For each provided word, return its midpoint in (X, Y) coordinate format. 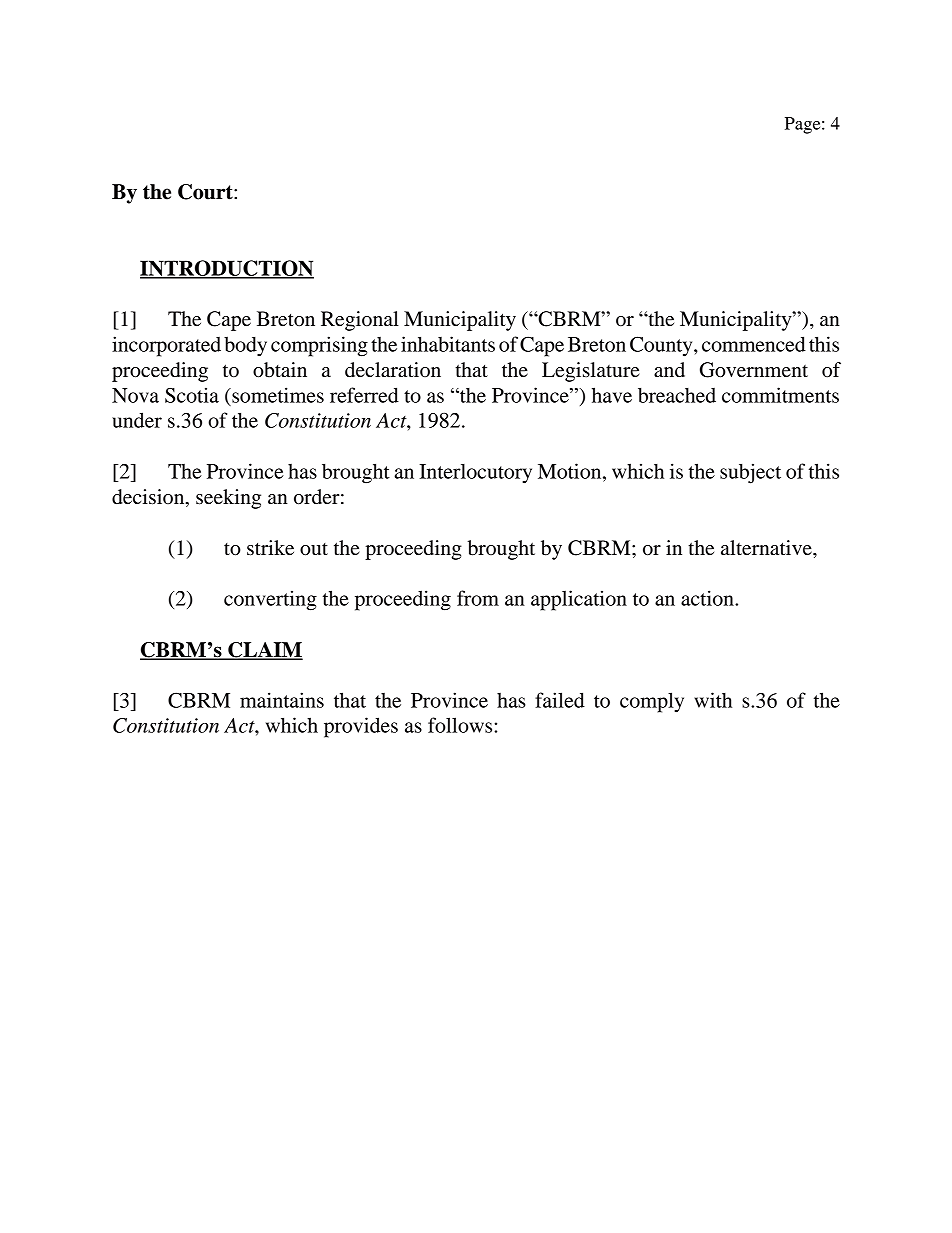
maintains (282, 700)
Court (206, 192)
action (708, 598)
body (245, 346)
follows (461, 725)
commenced (754, 344)
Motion (571, 471)
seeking (228, 499)
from (478, 598)
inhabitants (448, 344)
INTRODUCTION (227, 269)
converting (270, 600)
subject (750, 473)
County (662, 346)
